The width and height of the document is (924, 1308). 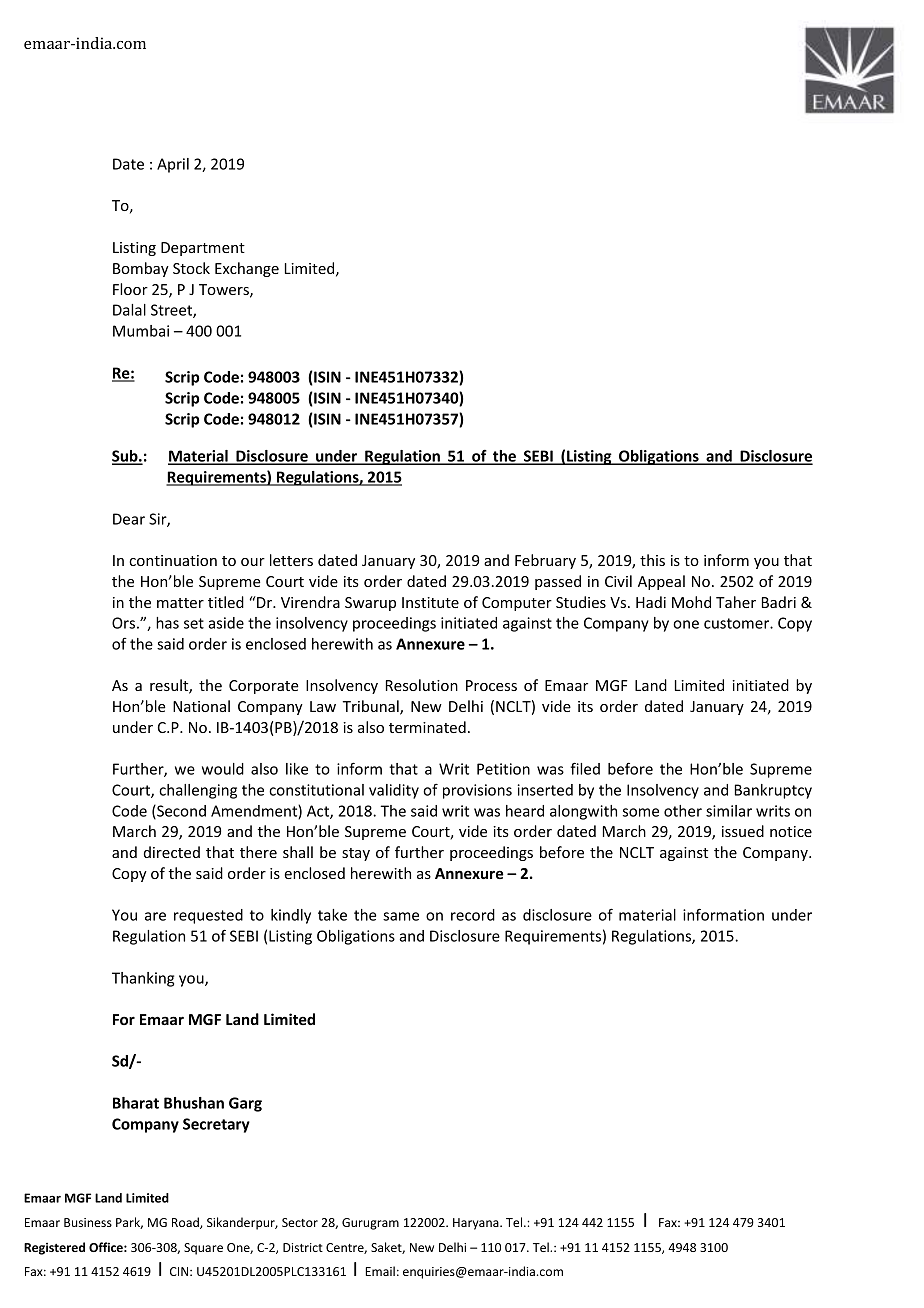 What do you see at coordinates (773, 791) in the document?
I see `Bankruptcy` at bounding box center [773, 791].
